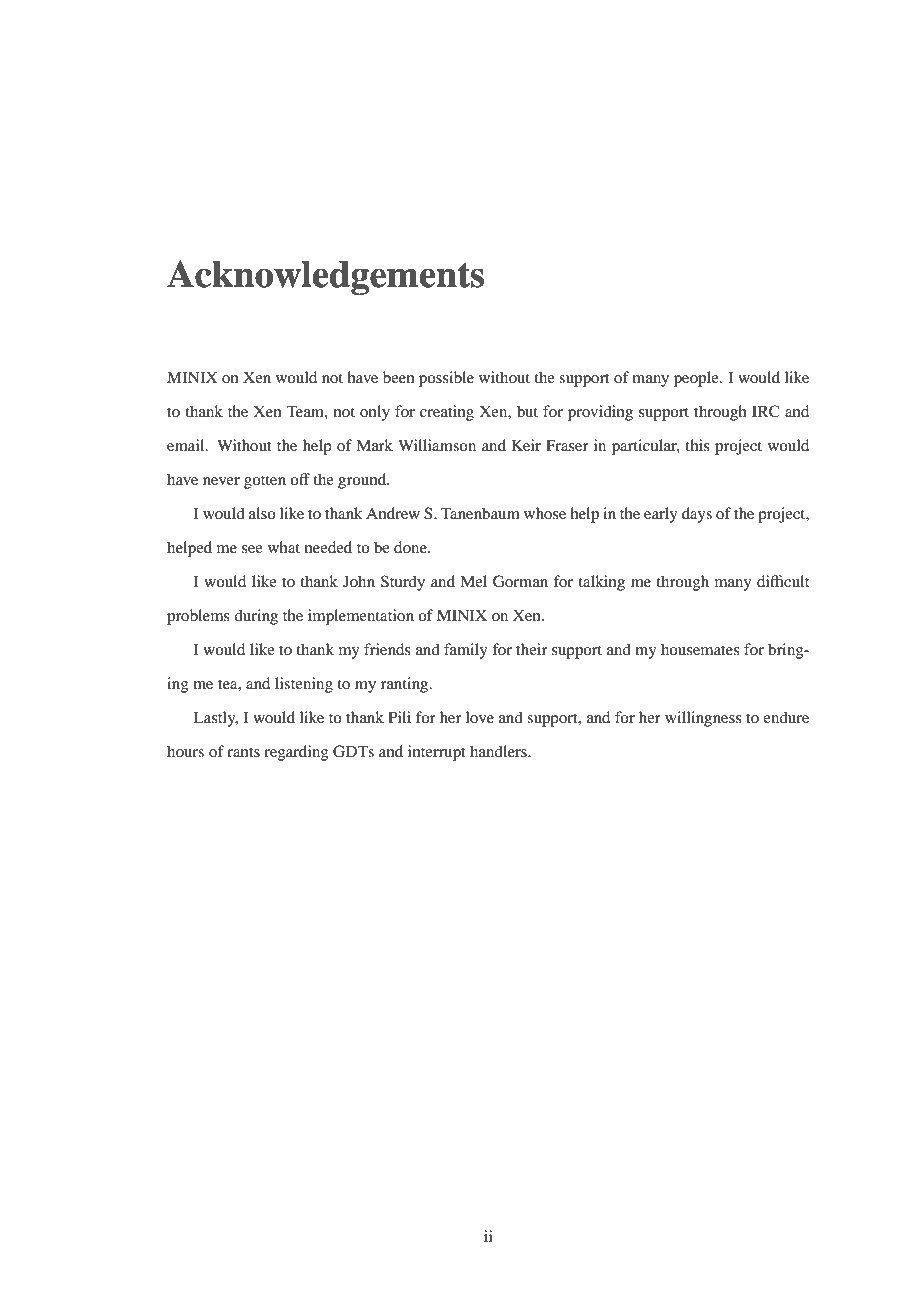 This image has width=924, height=1308. What do you see at coordinates (697, 379) in the image?
I see `people` at bounding box center [697, 379].
